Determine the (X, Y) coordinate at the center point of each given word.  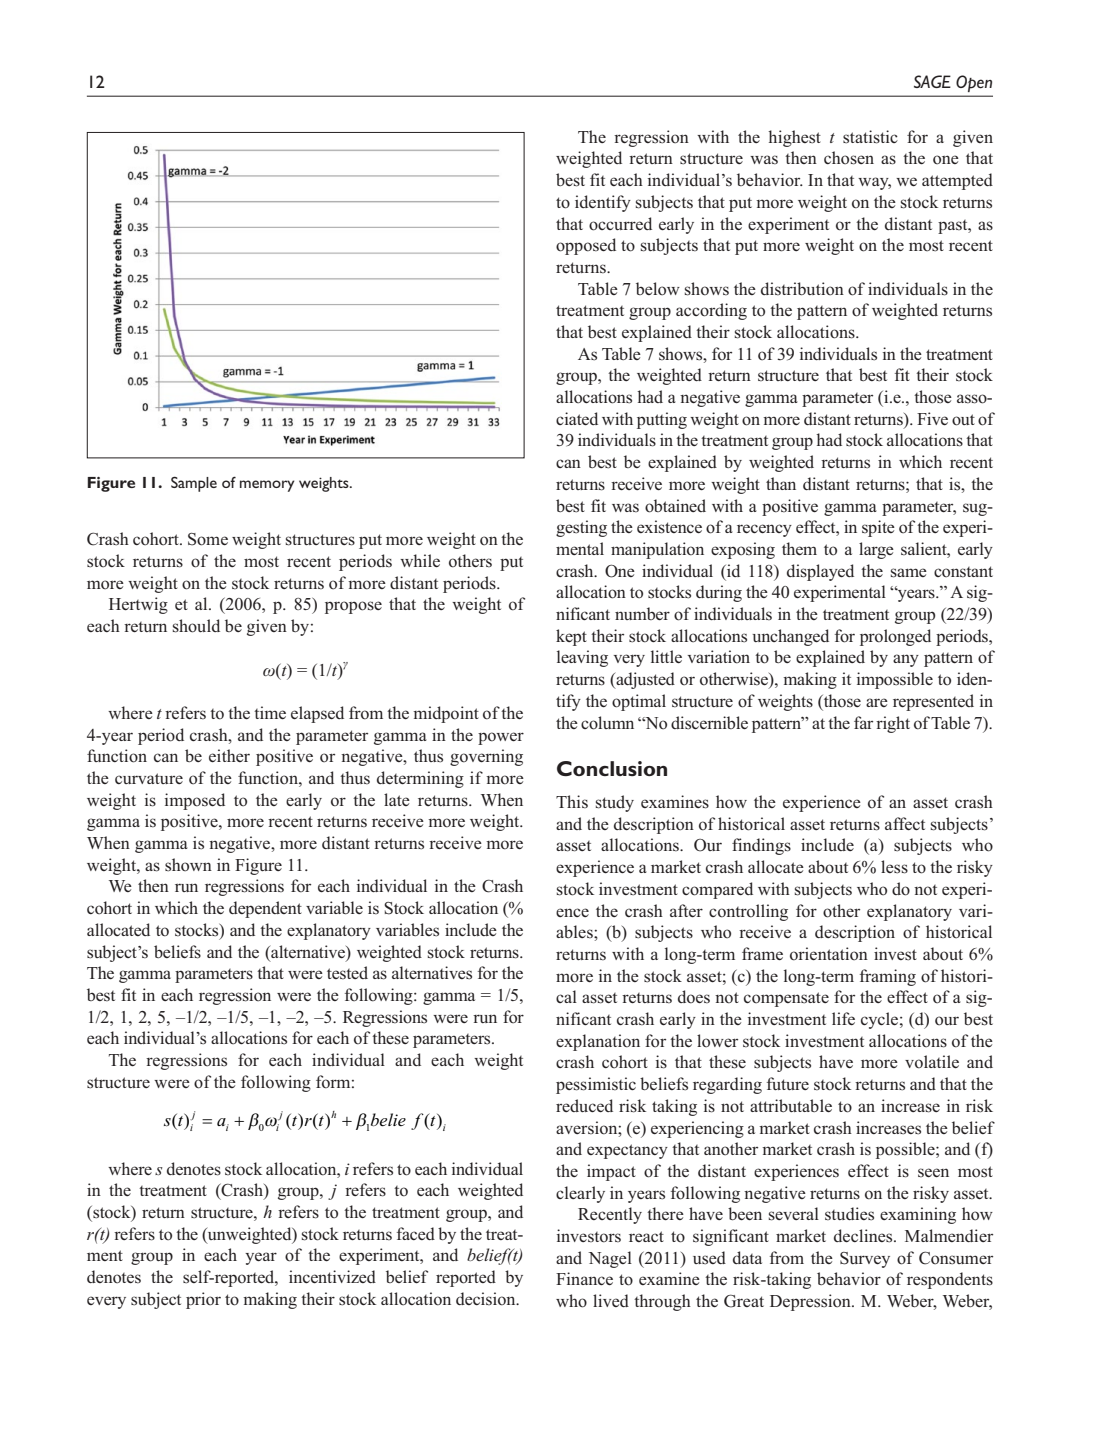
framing (888, 977)
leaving (582, 658)
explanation (598, 1042)
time (270, 712)
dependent (265, 909)
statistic (870, 137)
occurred (620, 224)
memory (267, 486)
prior (203, 1300)
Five (932, 418)
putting (662, 420)
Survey (865, 1260)
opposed (586, 246)
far (863, 722)
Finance (584, 1278)
